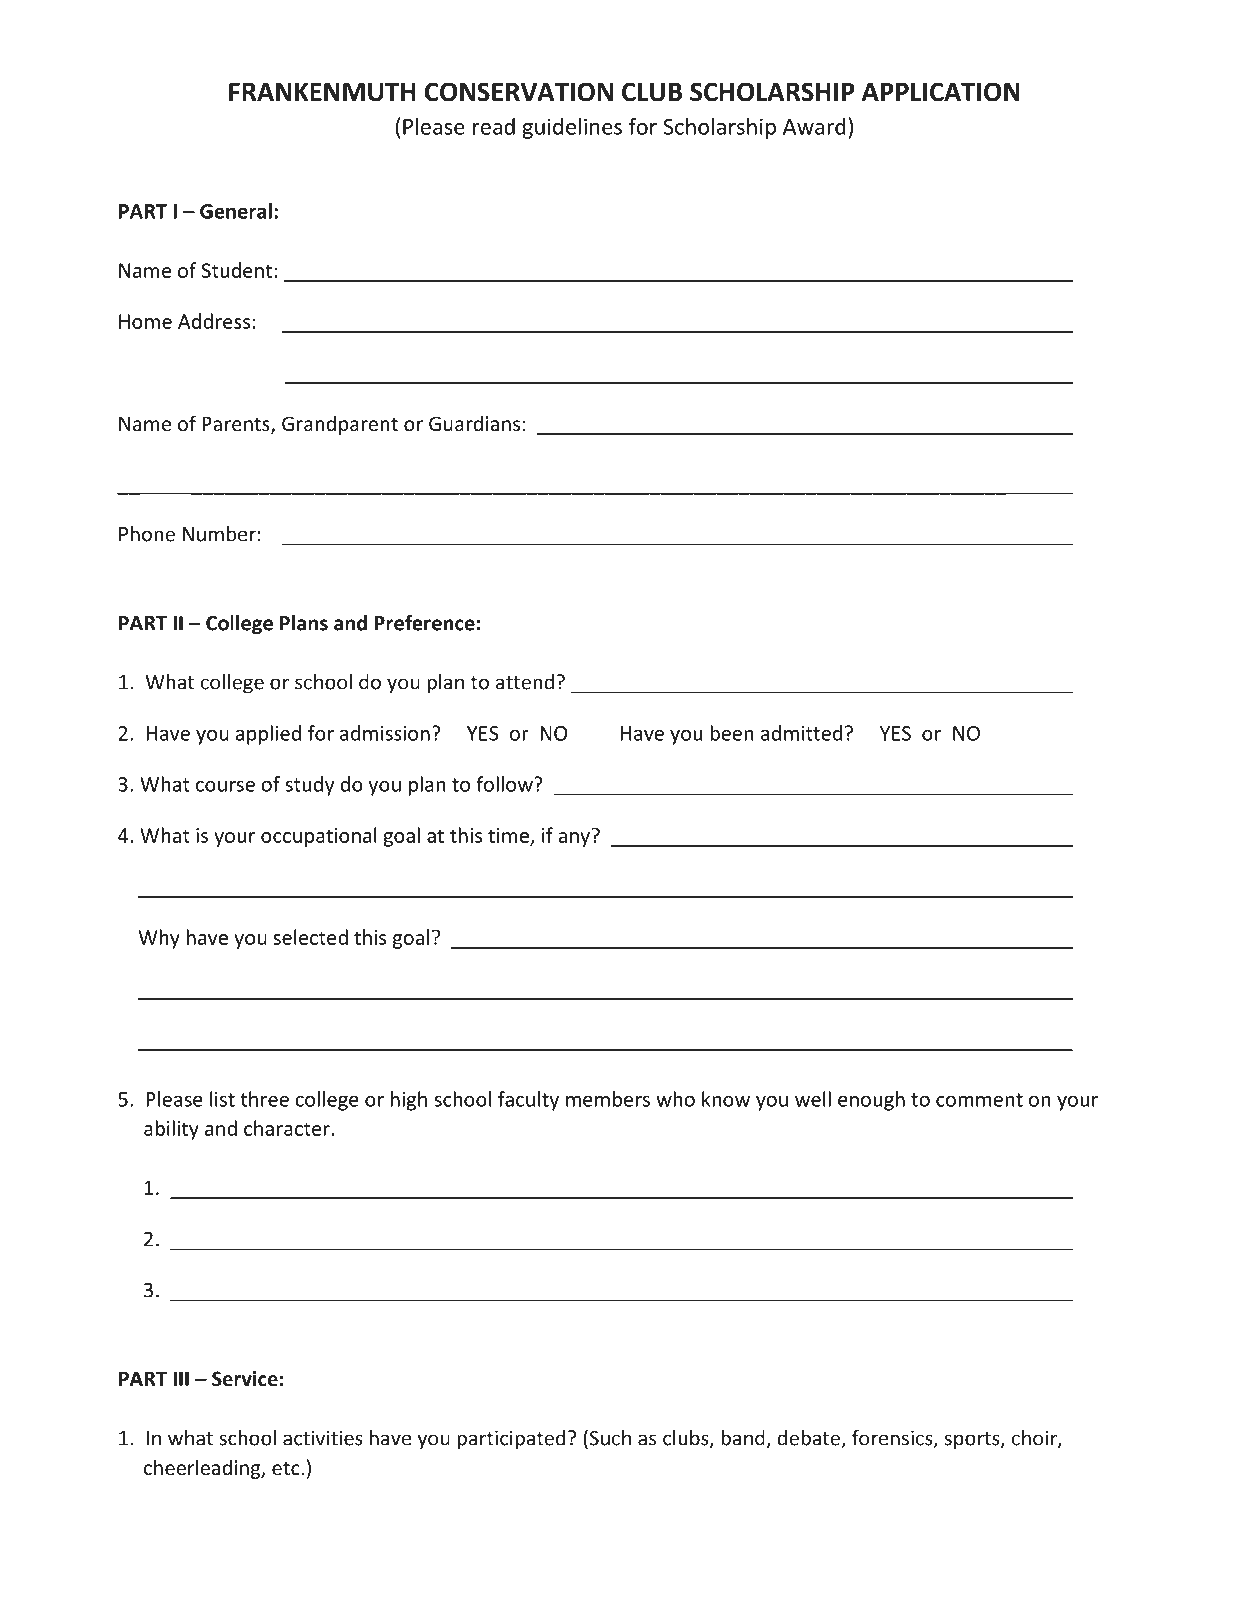  I want to click on selected, so click(310, 937).
